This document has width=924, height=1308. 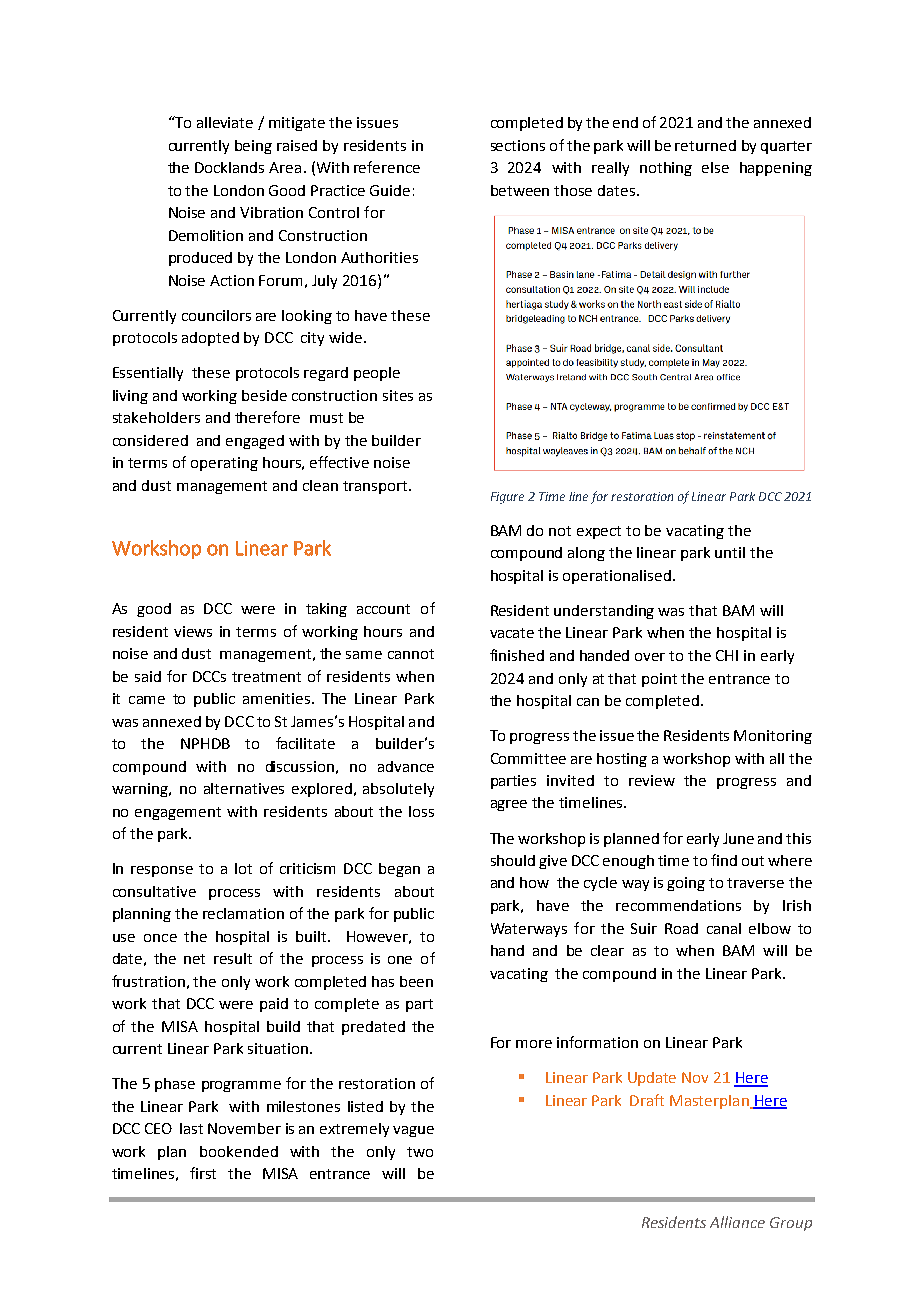 What do you see at coordinates (518, 145) in the document?
I see `sections` at bounding box center [518, 145].
